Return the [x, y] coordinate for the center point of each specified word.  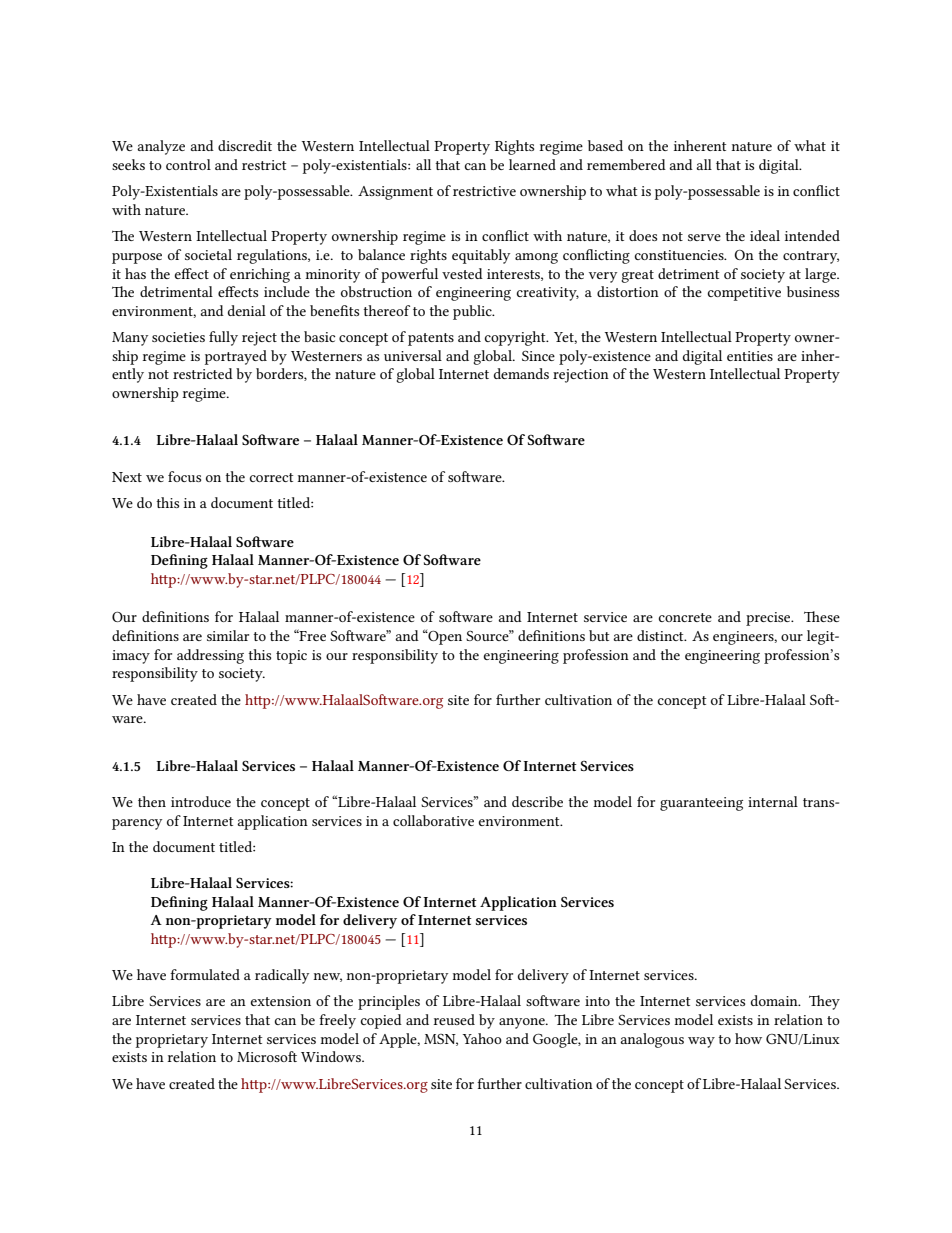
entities [750, 356]
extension [281, 1001]
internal [773, 801]
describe [537, 801]
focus [184, 476]
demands [521, 373]
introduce [201, 801]
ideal [765, 235]
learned [532, 164]
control [188, 164]
